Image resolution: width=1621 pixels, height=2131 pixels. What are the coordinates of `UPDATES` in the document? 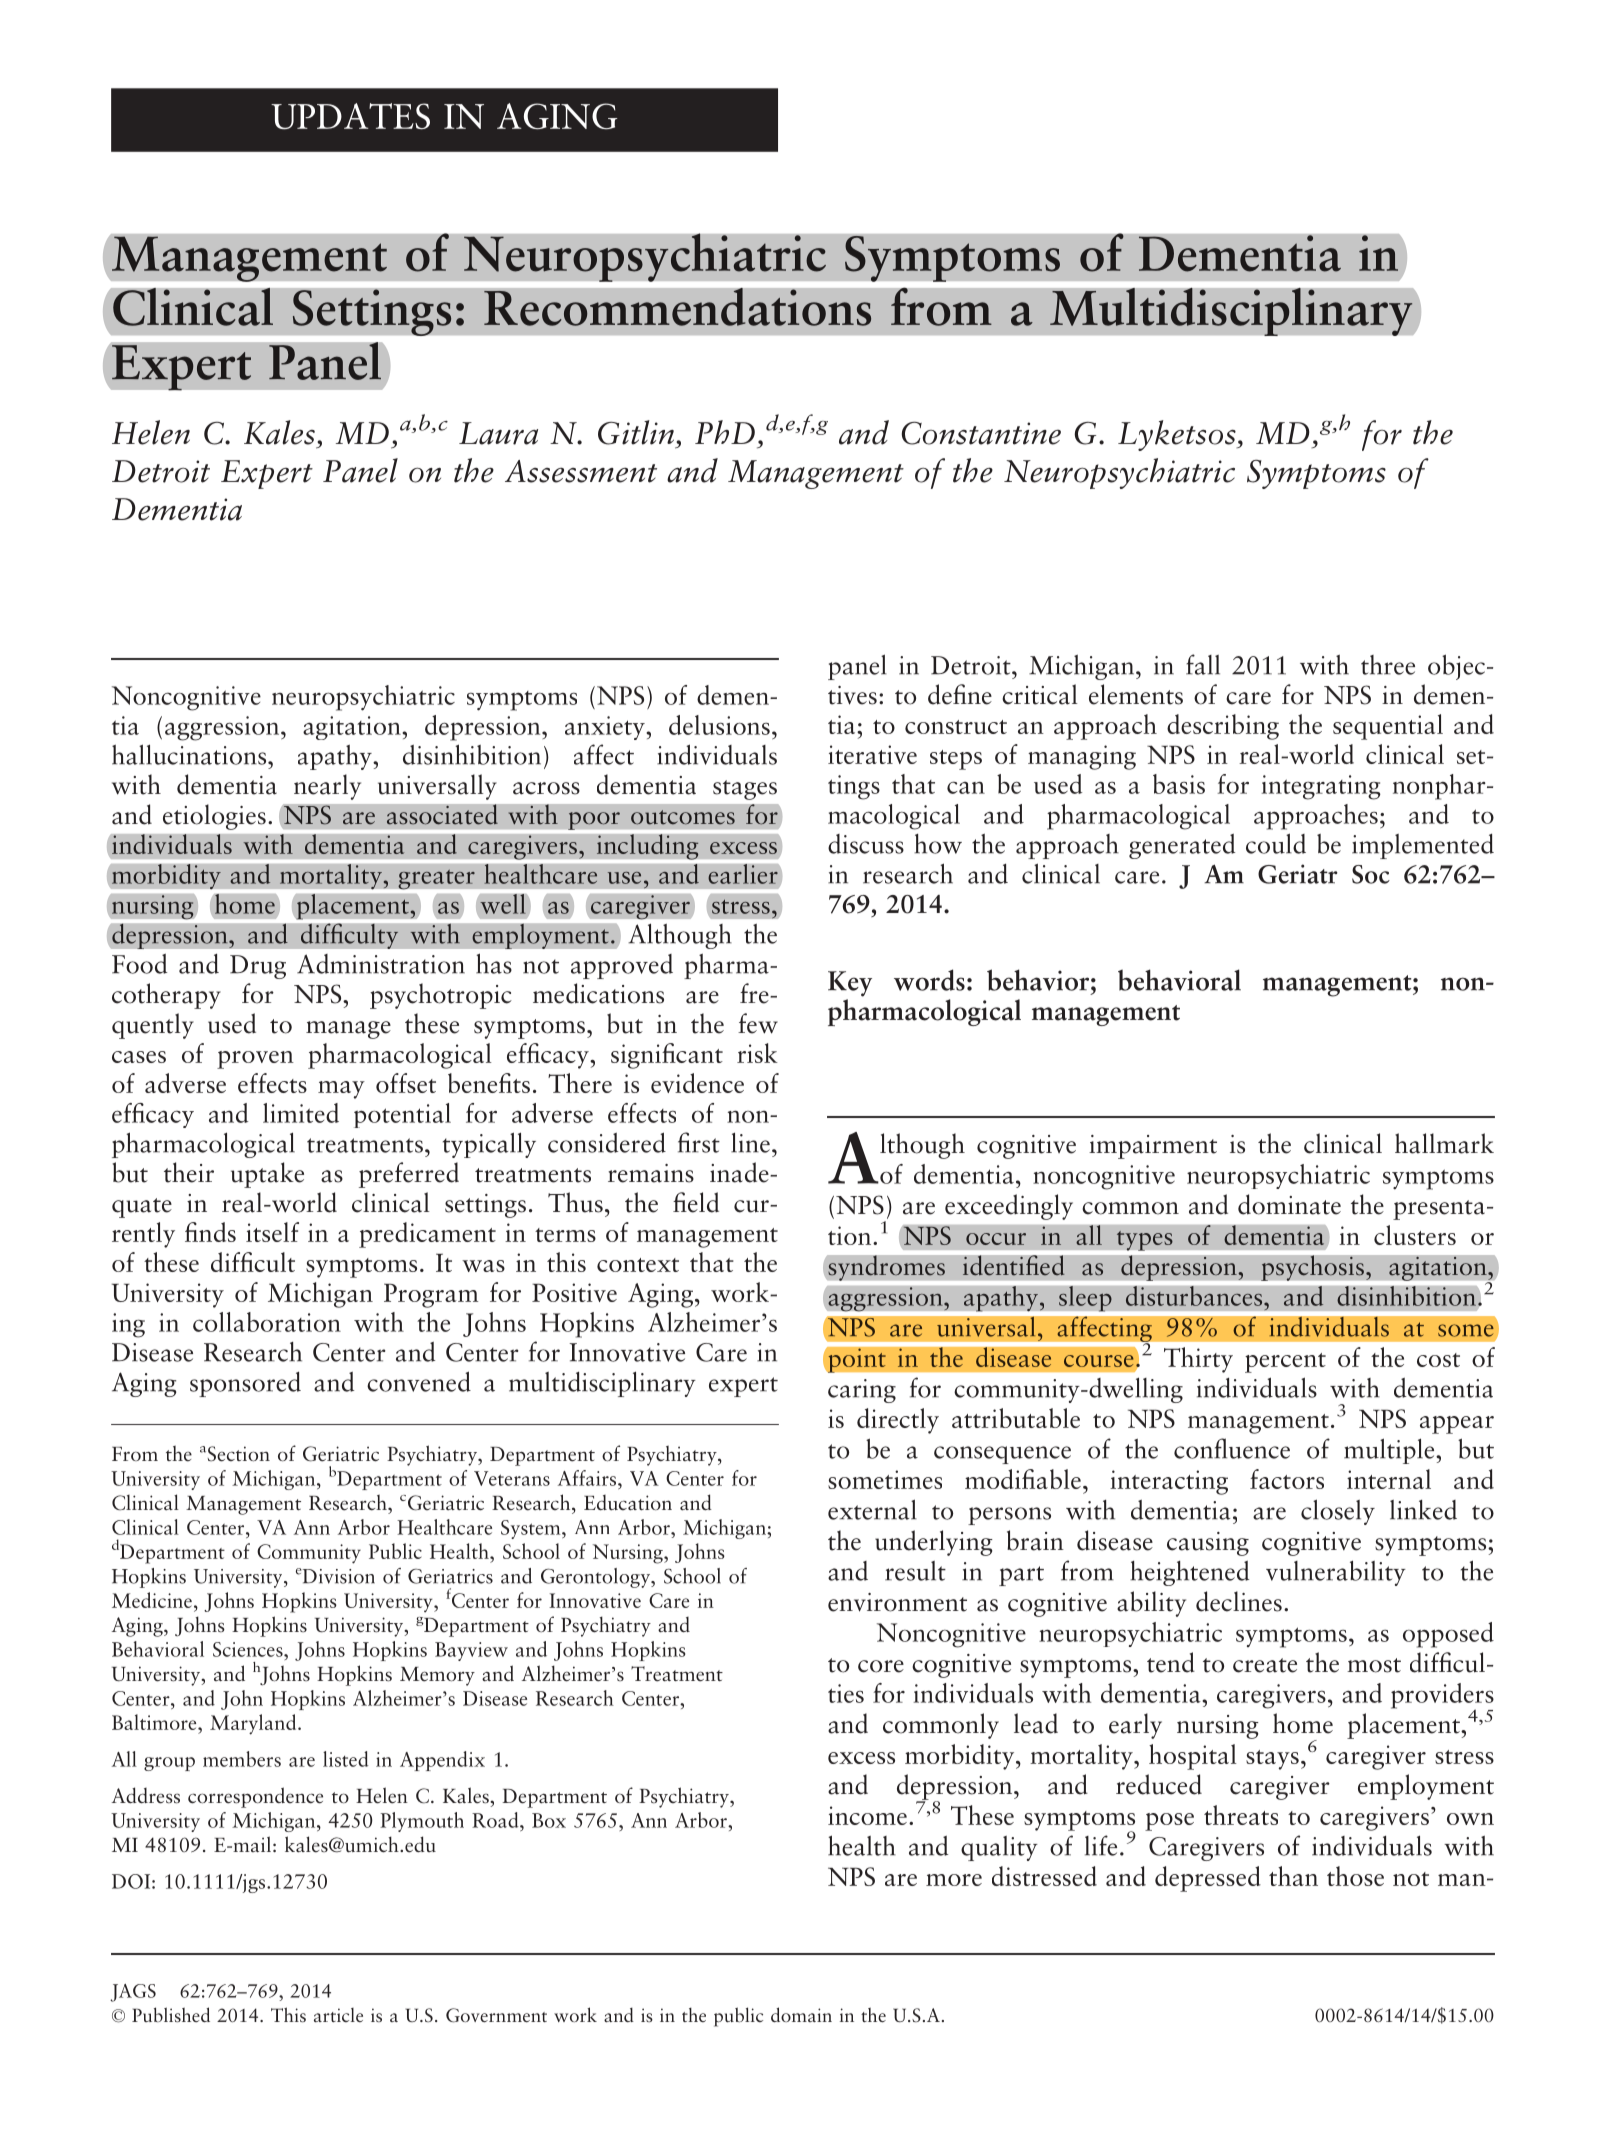 It's located at (350, 116).
